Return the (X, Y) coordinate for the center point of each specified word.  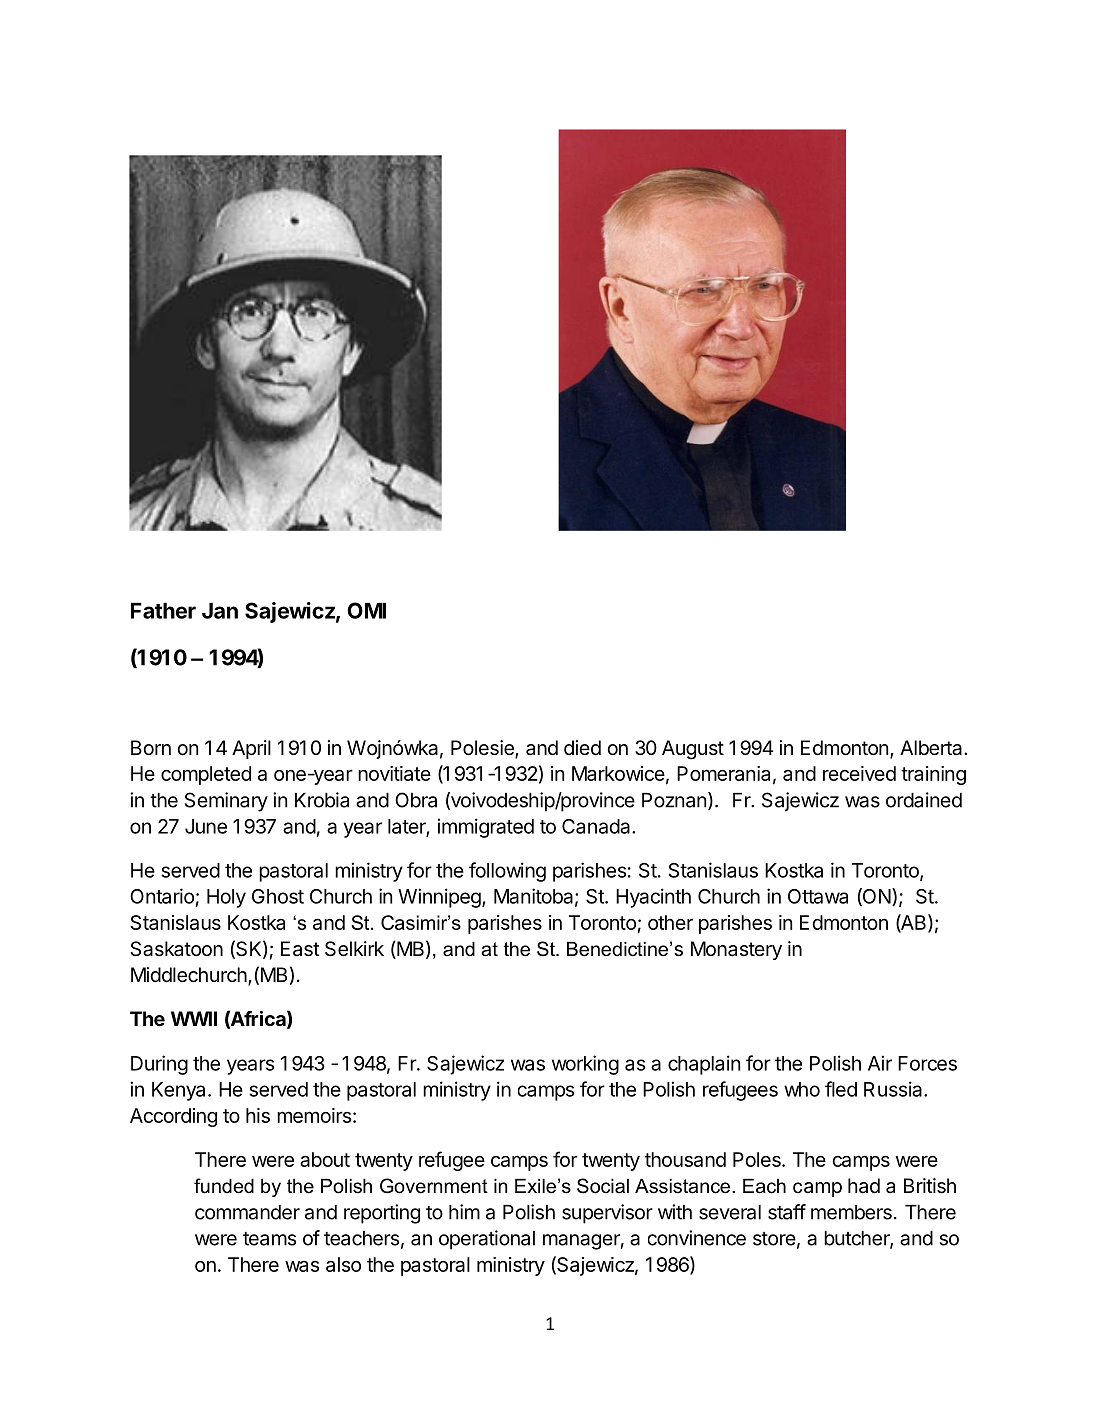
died (582, 747)
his (258, 1115)
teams (269, 1239)
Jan (220, 610)
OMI (366, 610)
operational (487, 1240)
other (670, 922)
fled (841, 1089)
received (859, 773)
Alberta (932, 748)
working (585, 1065)
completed (206, 775)
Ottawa (818, 896)
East (300, 949)
